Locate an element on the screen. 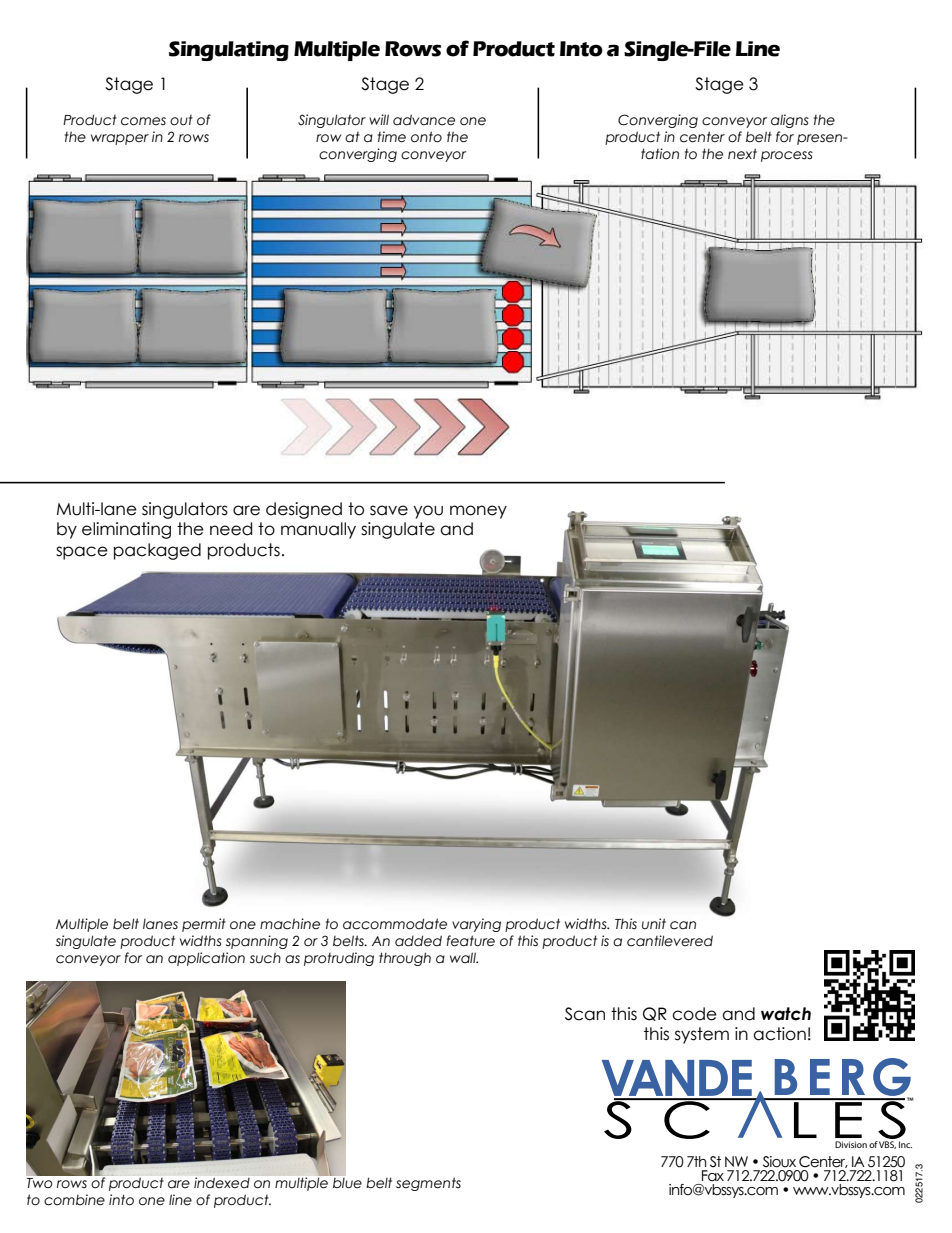 The height and width of the screenshot is (1233, 952). you is located at coordinates (428, 512).
